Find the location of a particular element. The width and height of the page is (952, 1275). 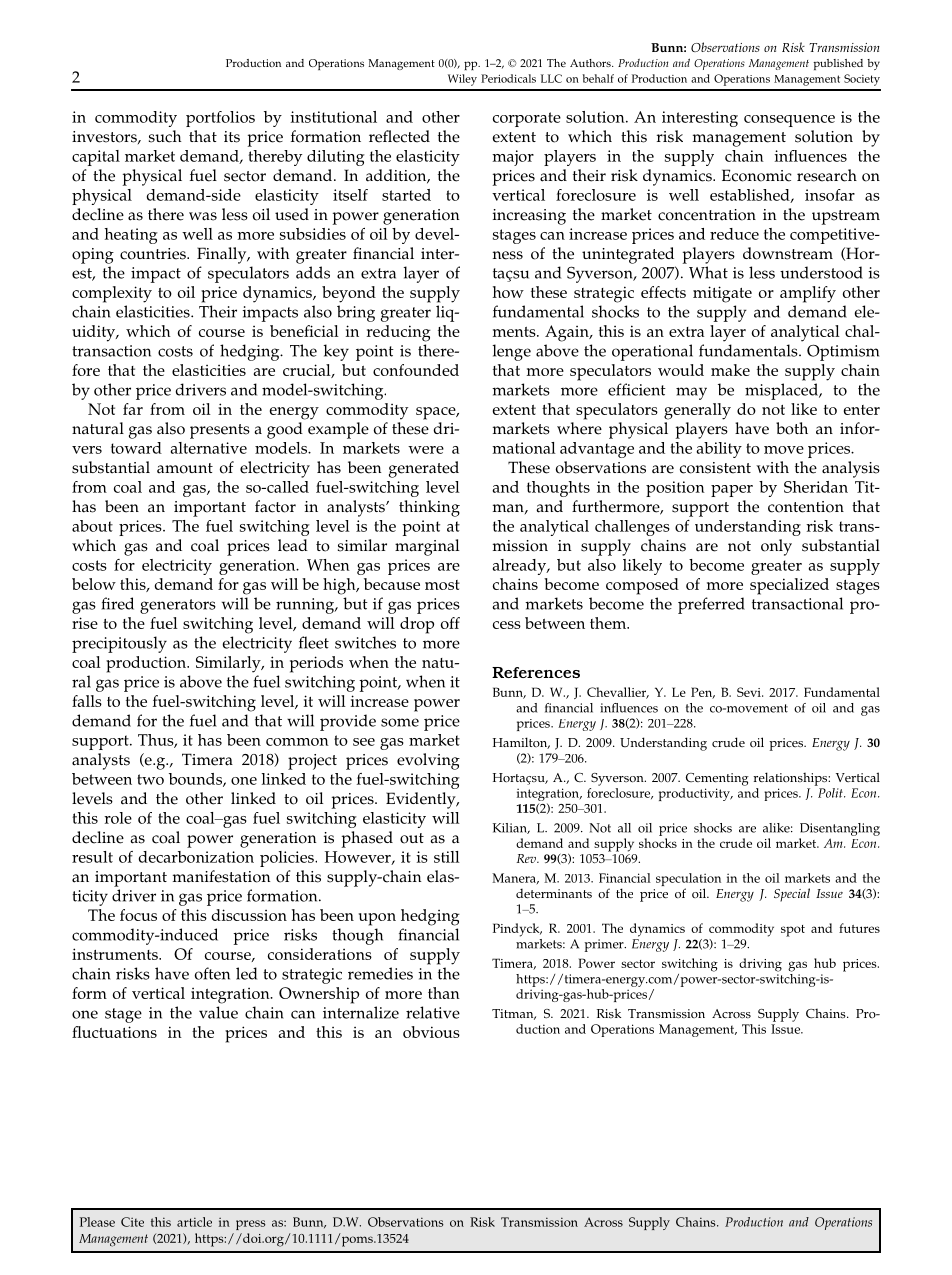

amount is located at coordinates (185, 468).
